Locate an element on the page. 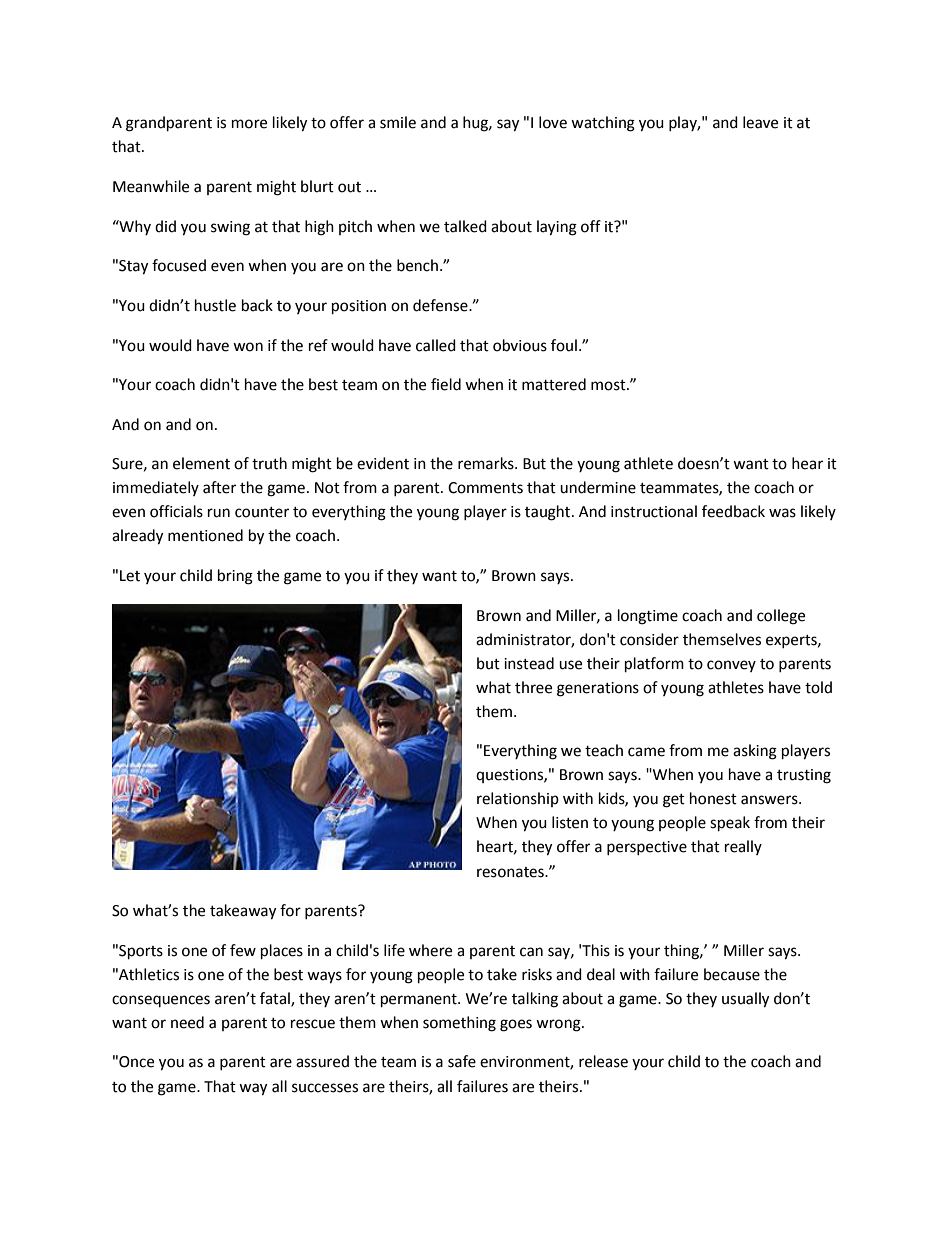 Image resolution: width=952 pixels, height=1233 pixels. element is located at coordinates (201, 463).
